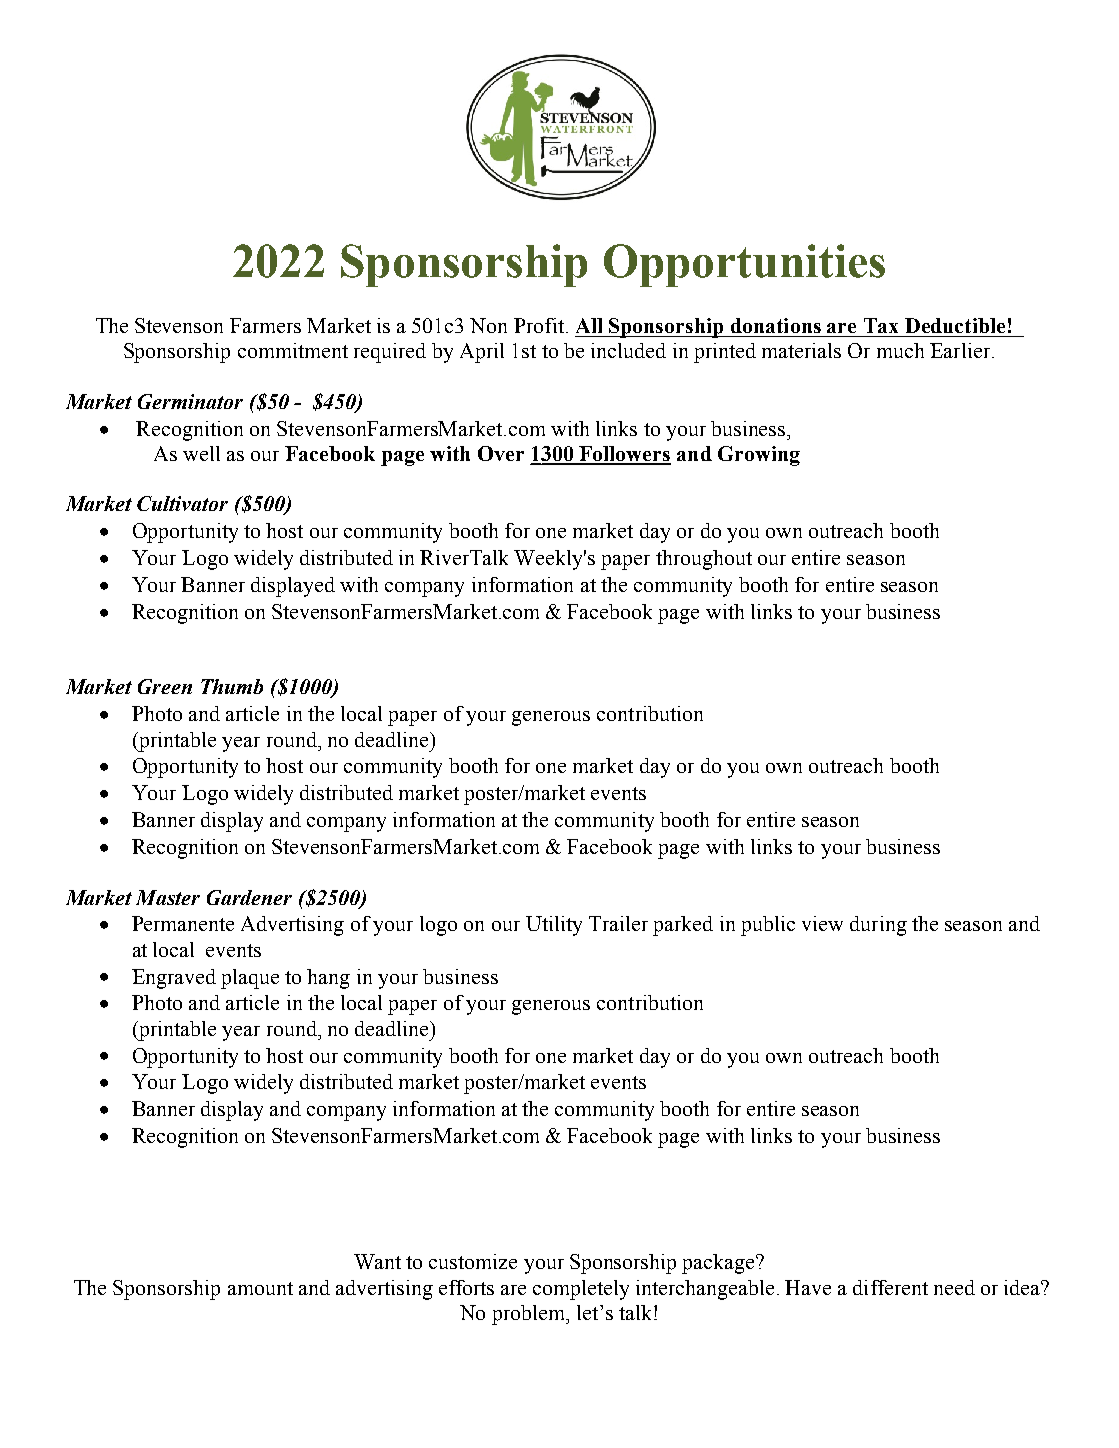  I want to click on commitment, so click(293, 350).
